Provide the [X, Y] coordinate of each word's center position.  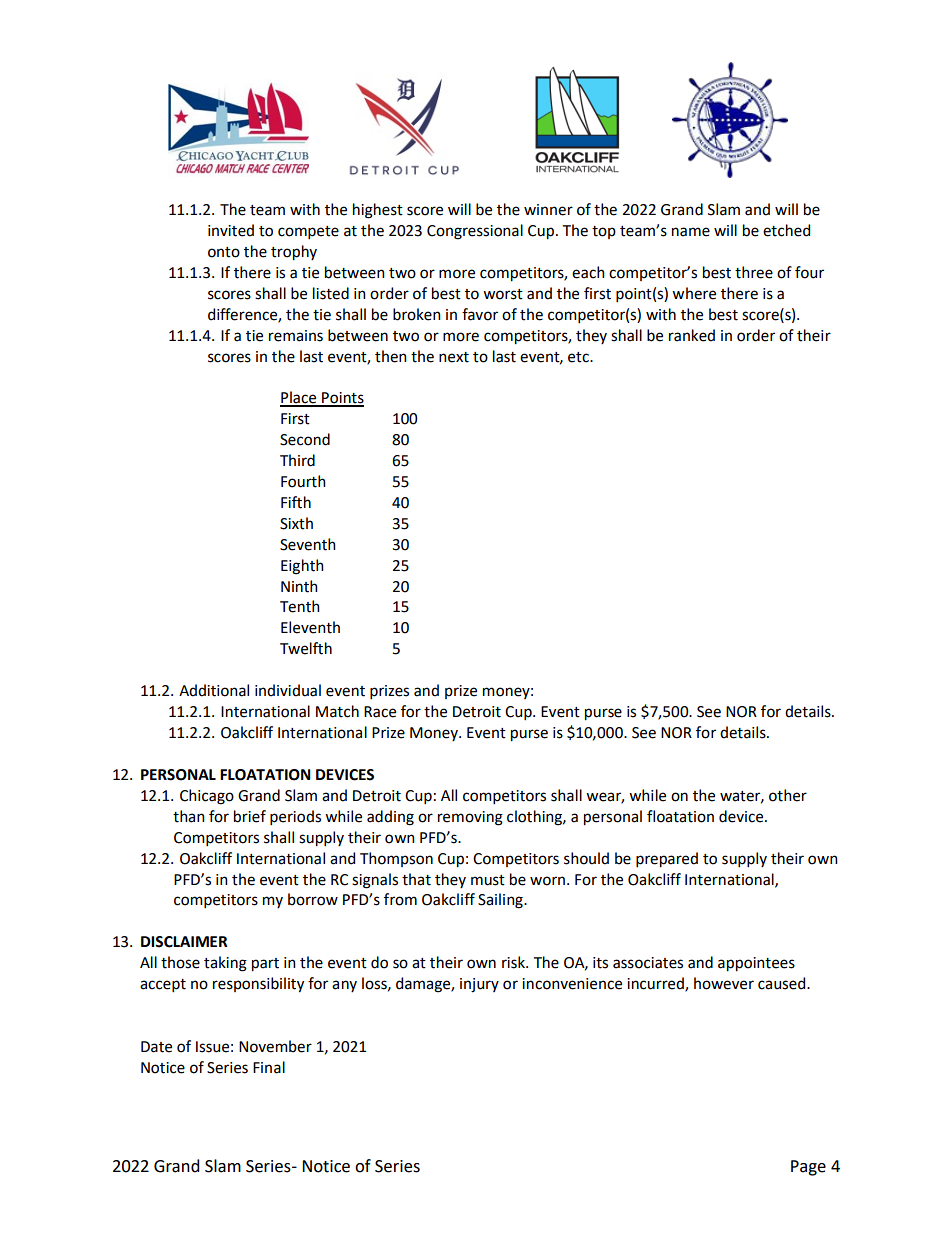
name [691, 232]
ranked [692, 335]
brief [250, 816]
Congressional [475, 232]
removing [470, 818]
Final [269, 1067]
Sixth [296, 523]
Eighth [302, 567]
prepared [667, 860]
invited [231, 230]
